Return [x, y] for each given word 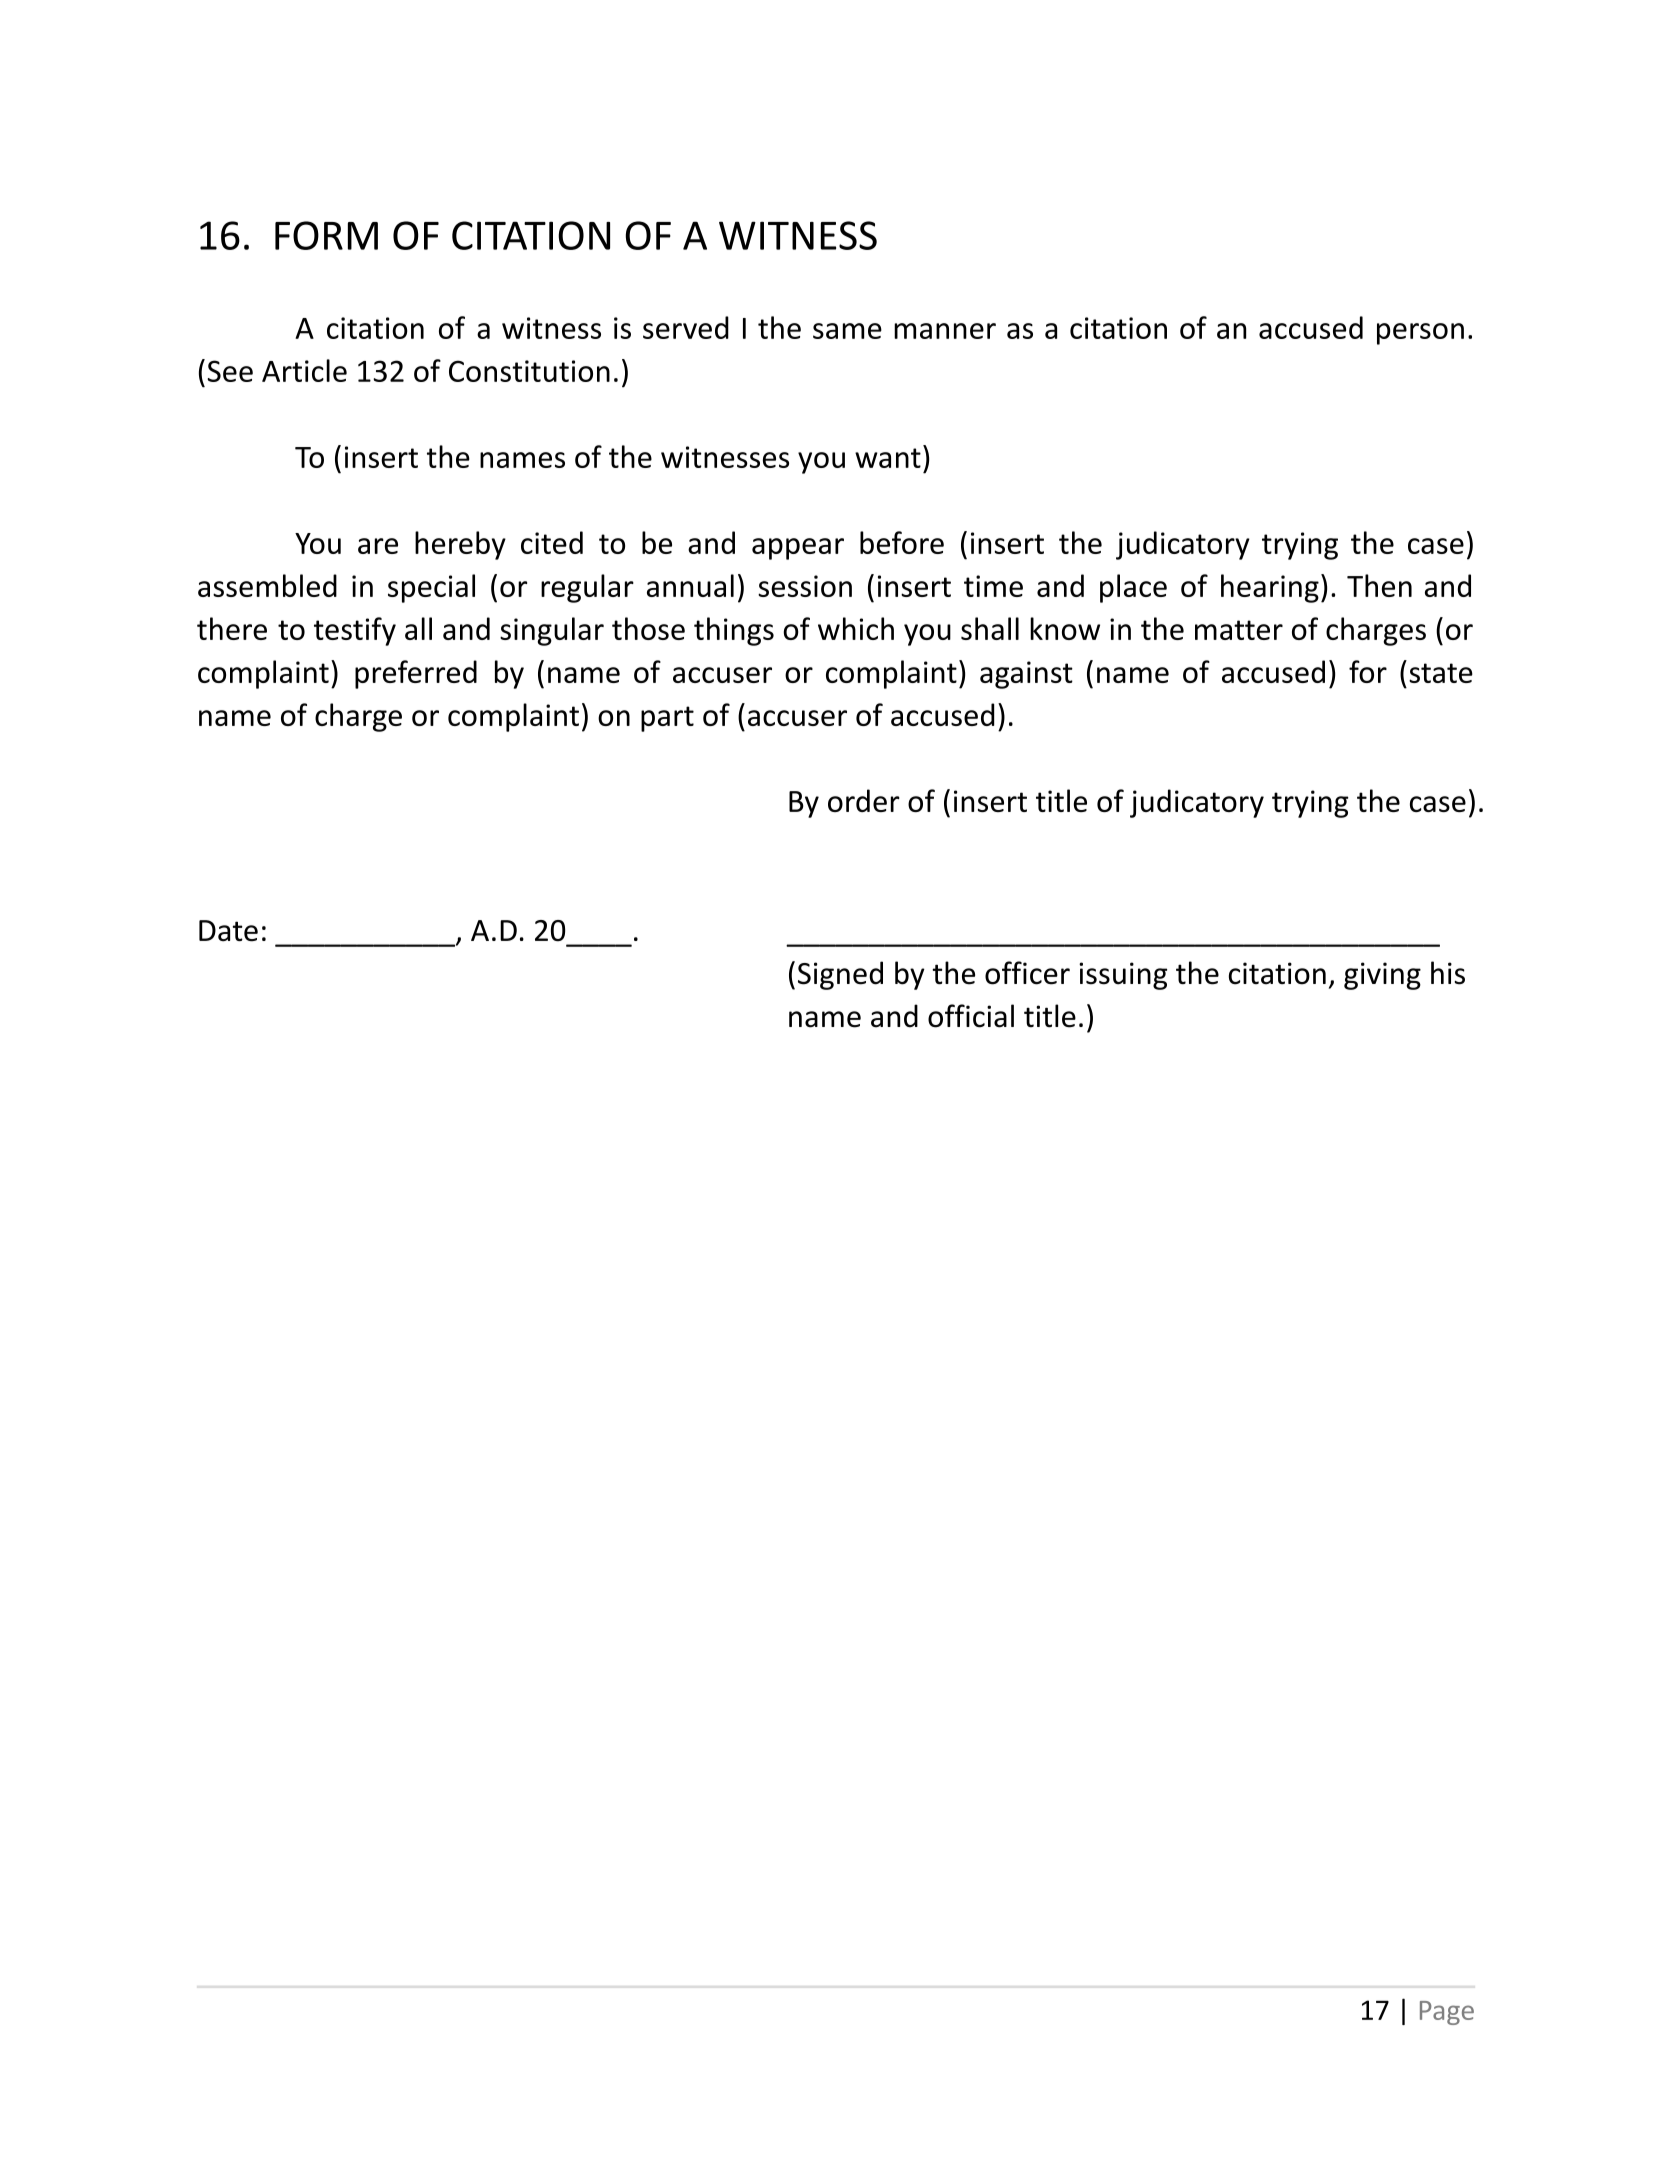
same [847, 331]
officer [1027, 973]
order [864, 800]
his [1448, 973]
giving [1382, 976]
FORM [326, 235]
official [971, 1016]
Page [1447, 2013]
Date [228, 931]
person [1420, 334]
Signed [840, 975]
